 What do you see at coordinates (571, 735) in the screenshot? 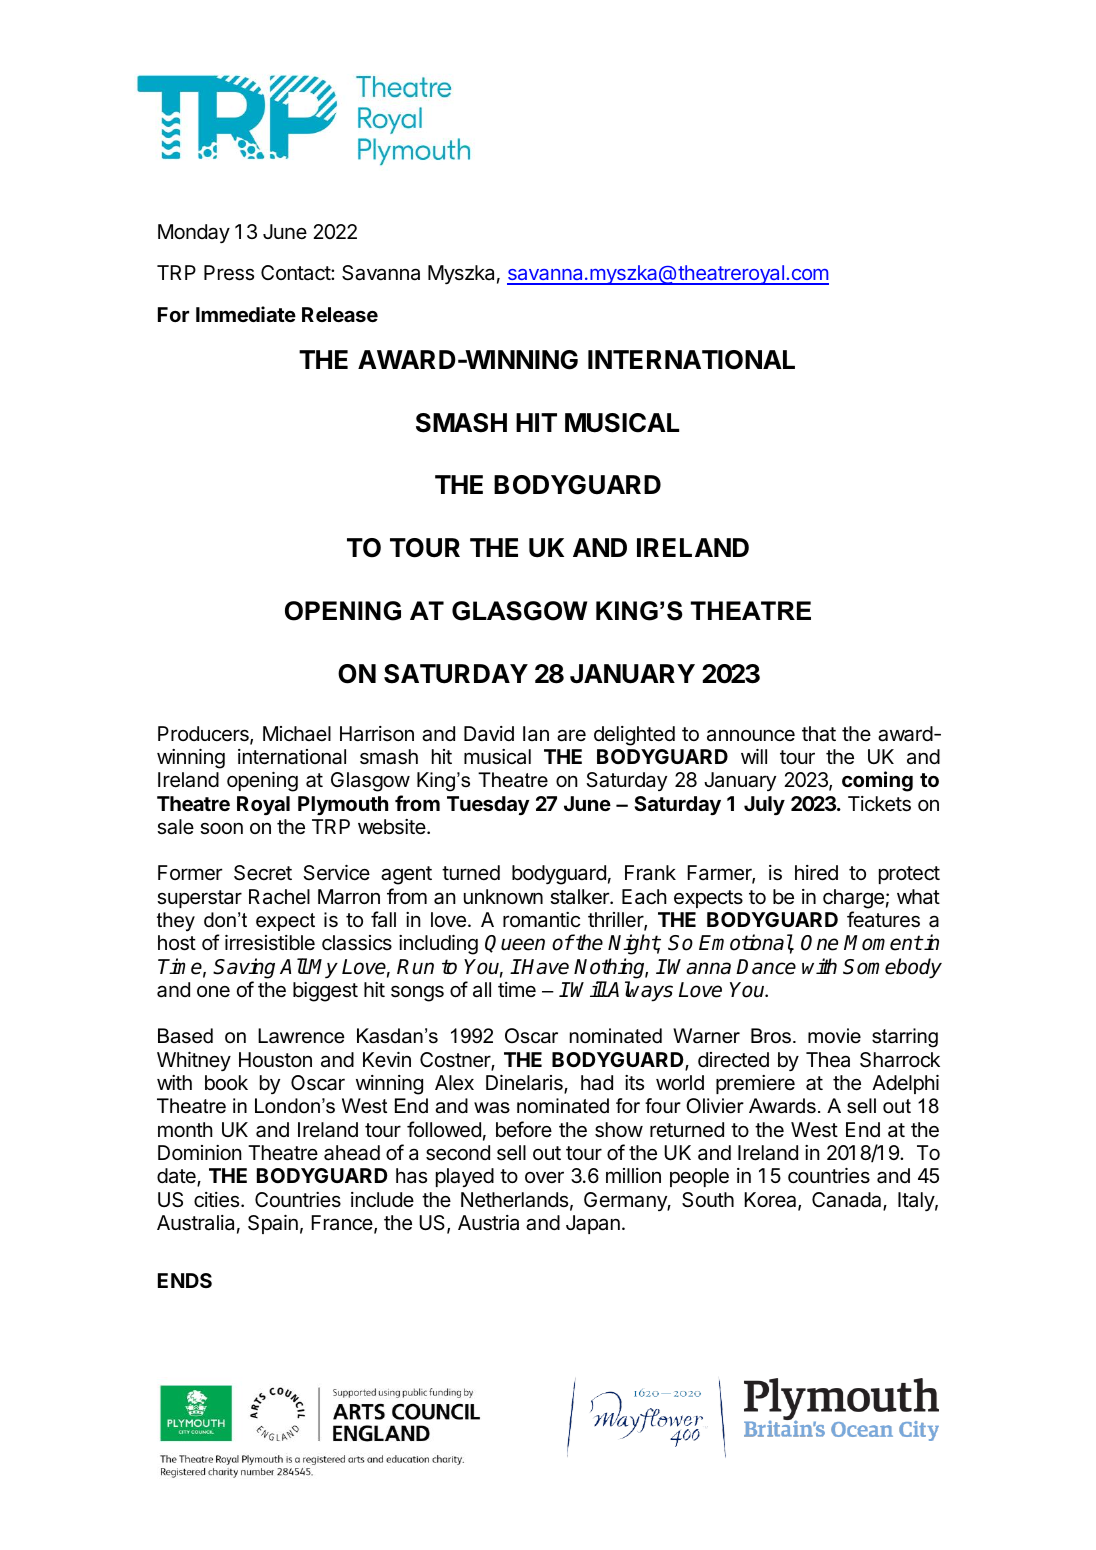
I see `are` at bounding box center [571, 735].
